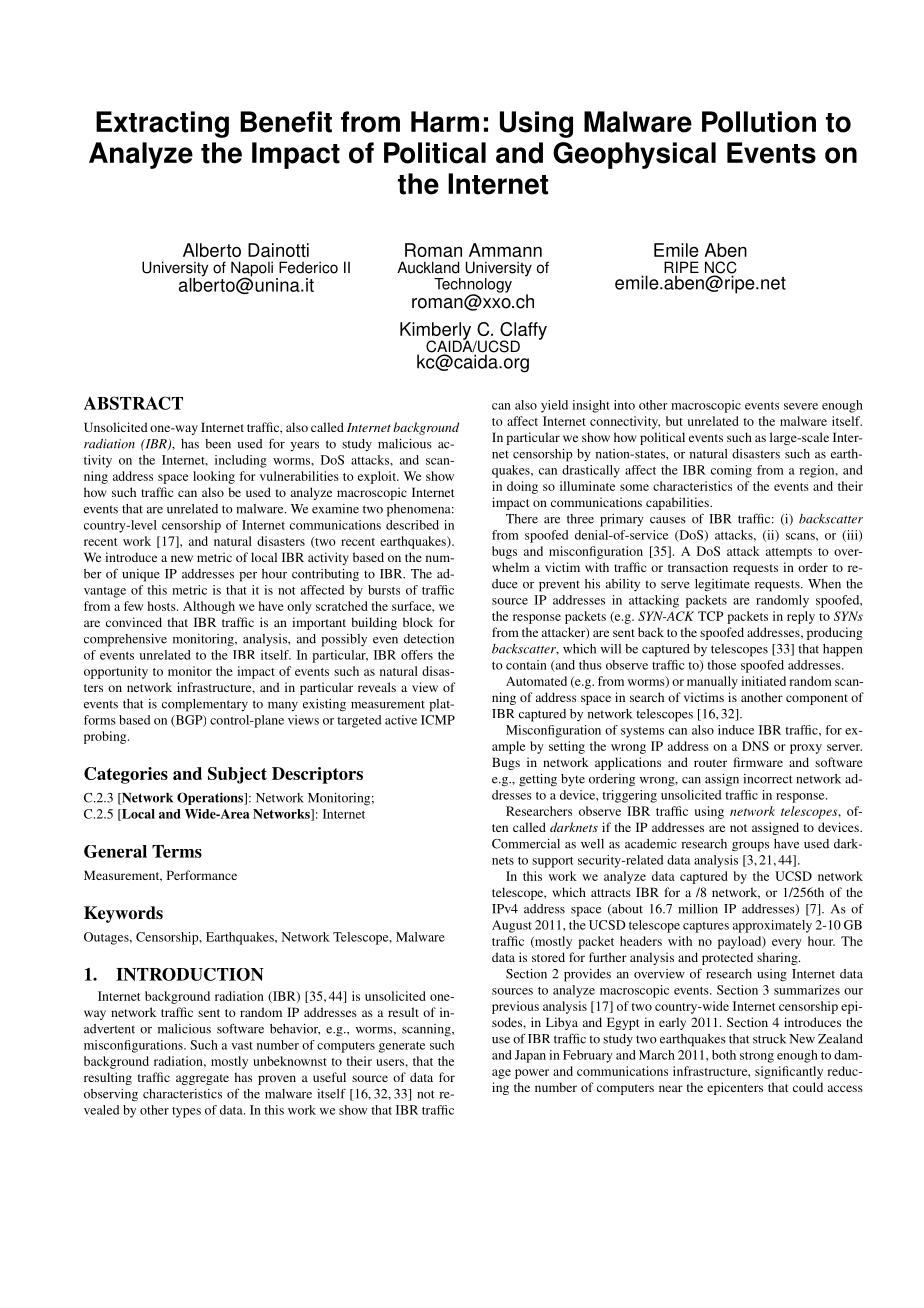 Image resolution: width=924 pixels, height=1308 pixels. I want to click on Extracting, so click(162, 124).
